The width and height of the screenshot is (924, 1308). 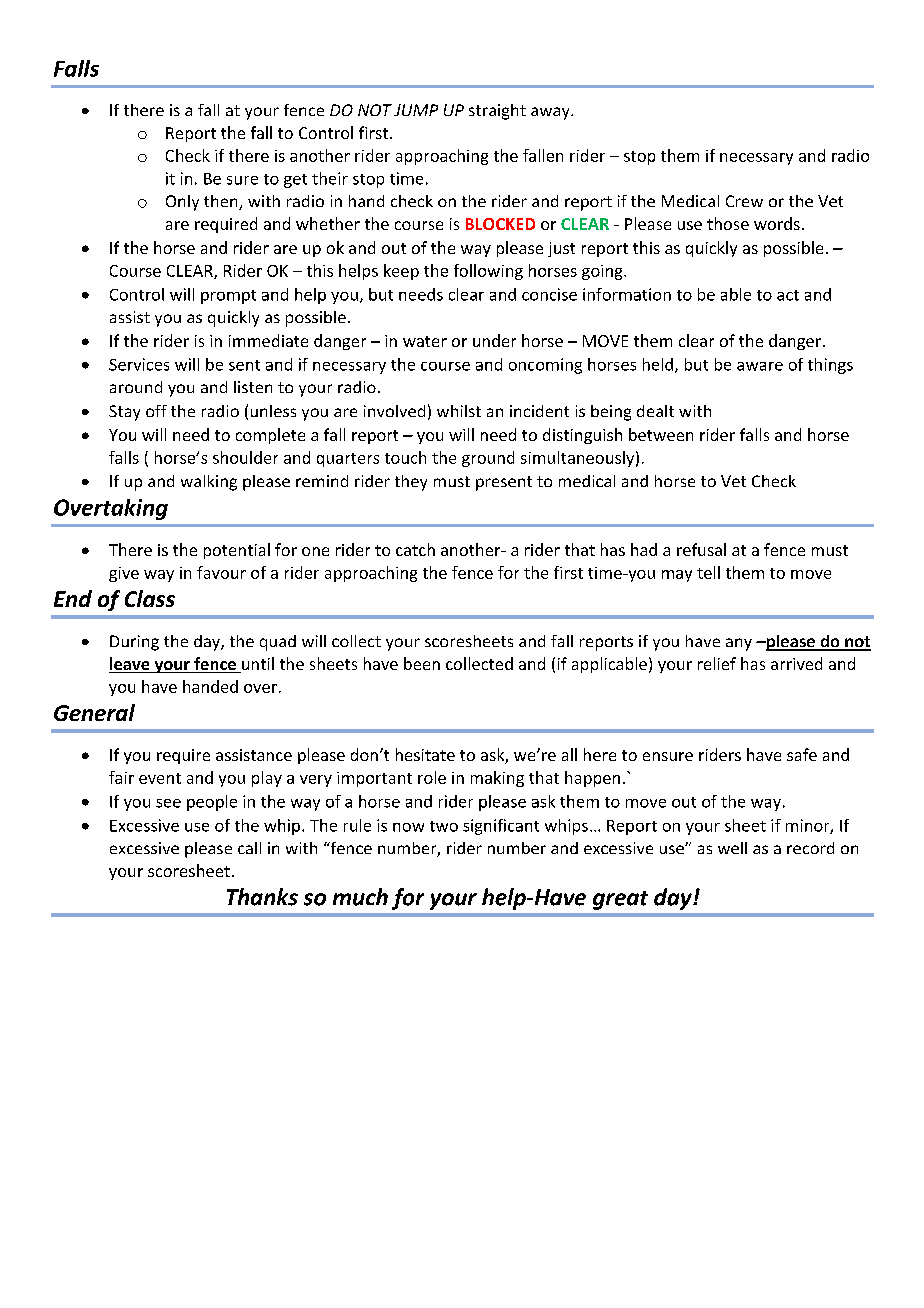 What do you see at coordinates (182, 203) in the screenshot?
I see `Only` at bounding box center [182, 203].
